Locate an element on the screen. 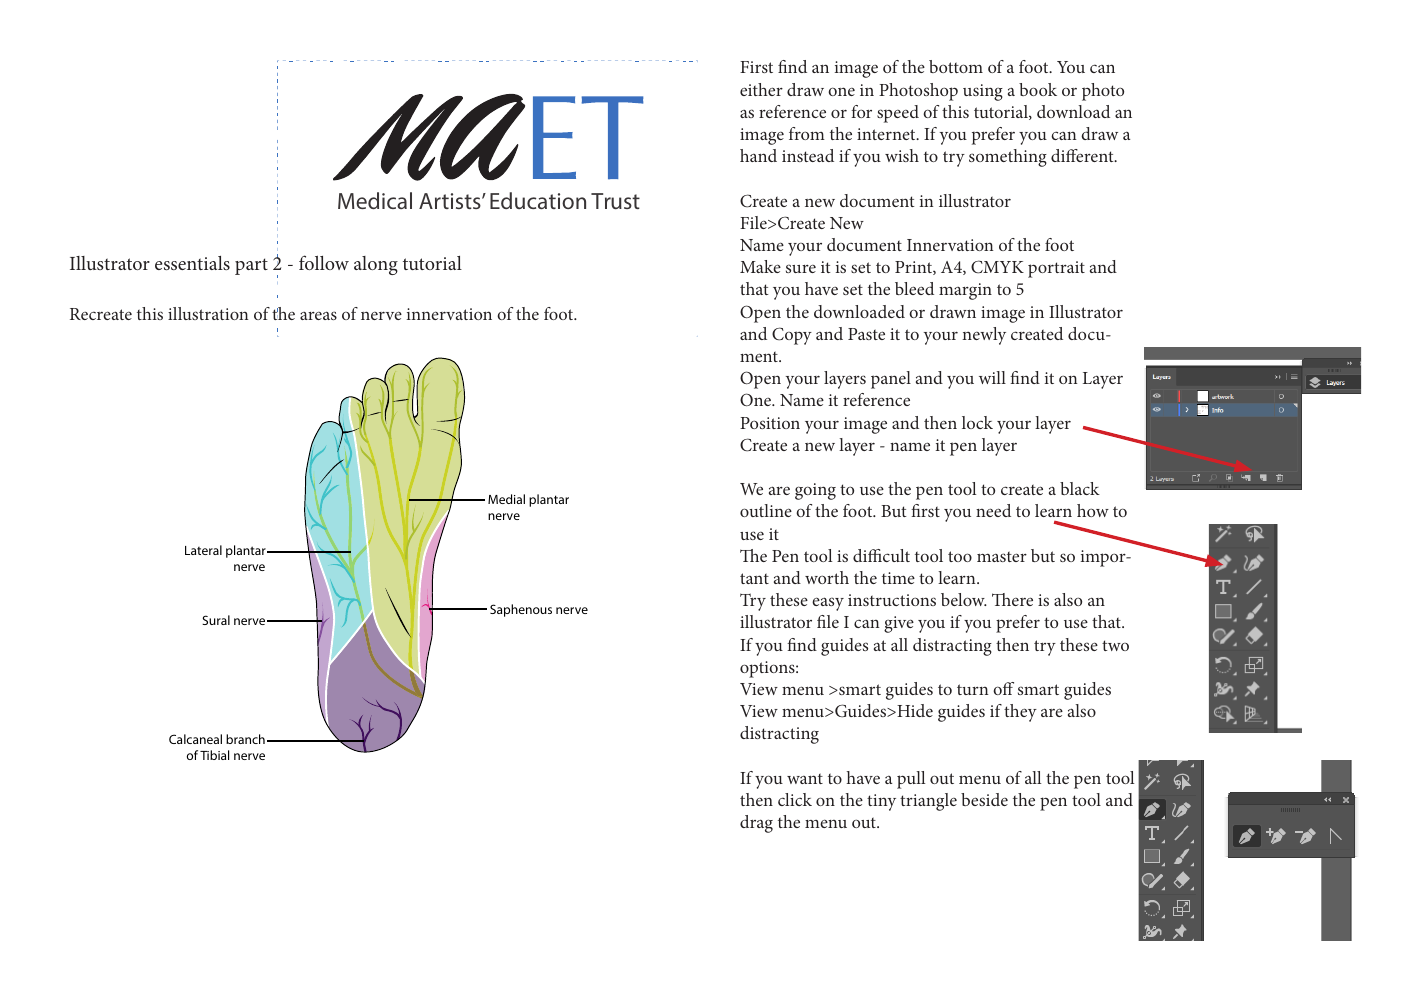 This screenshot has width=1416, height=1001. follow is located at coordinates (324, 262).
